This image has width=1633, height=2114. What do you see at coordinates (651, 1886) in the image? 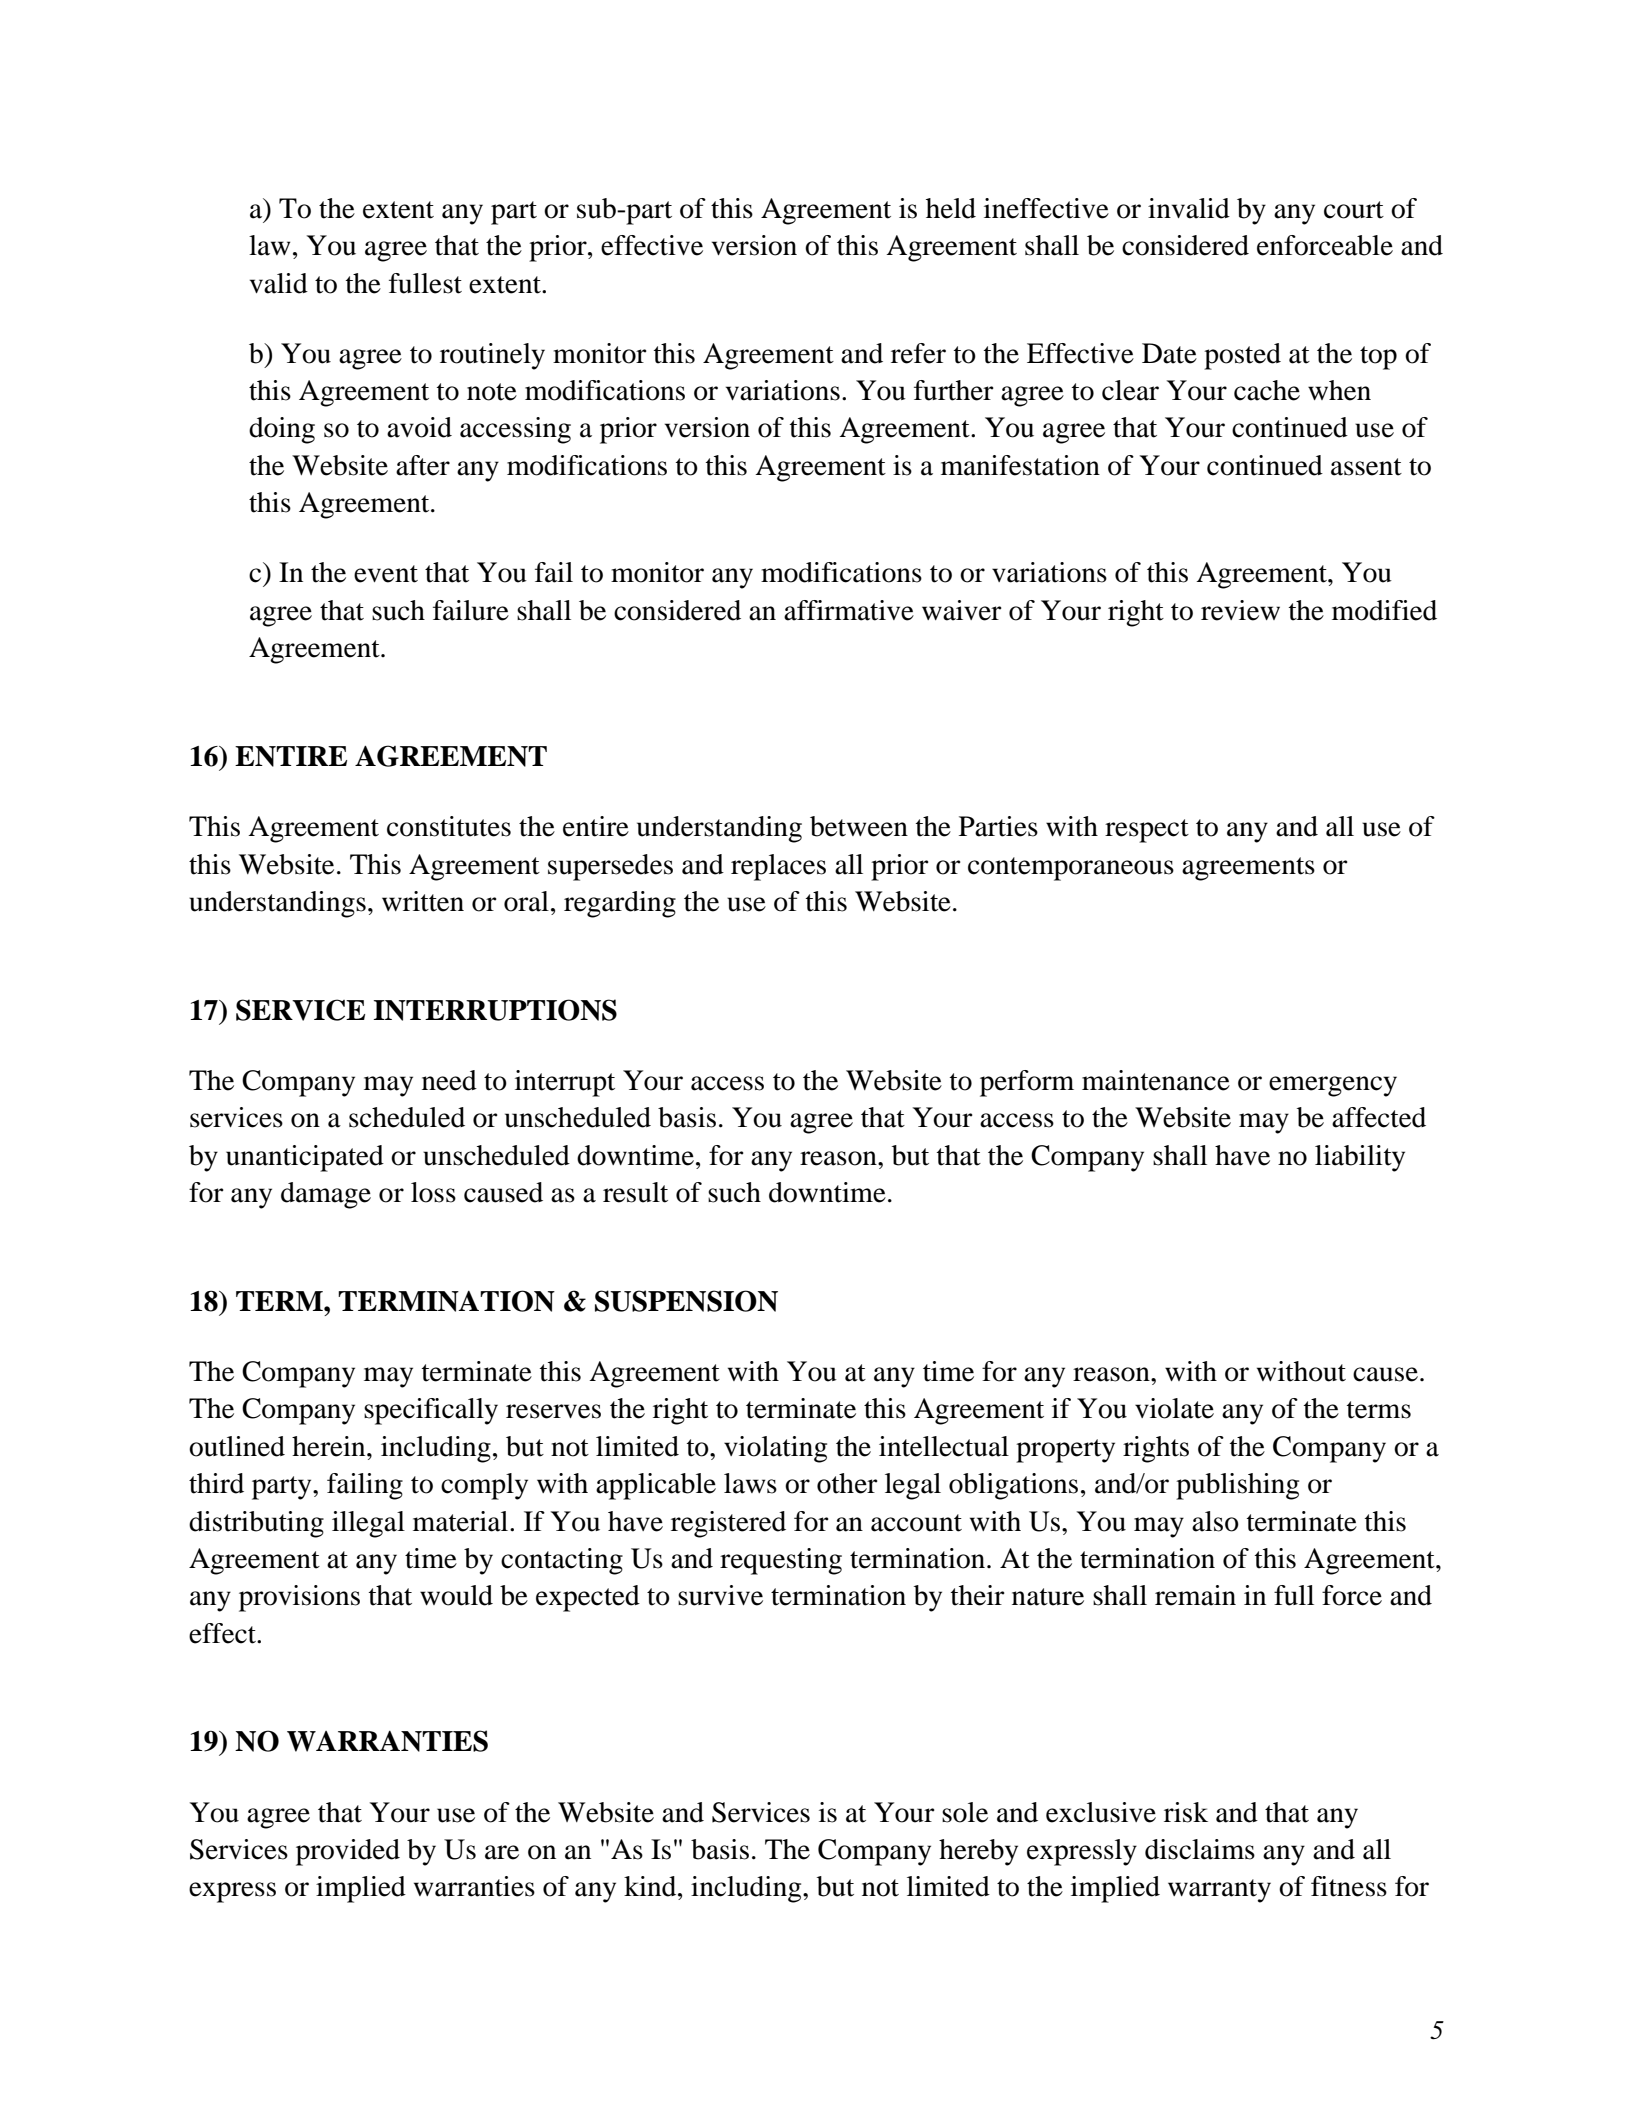
I see `kind` at bounding box center [651, 1886].
